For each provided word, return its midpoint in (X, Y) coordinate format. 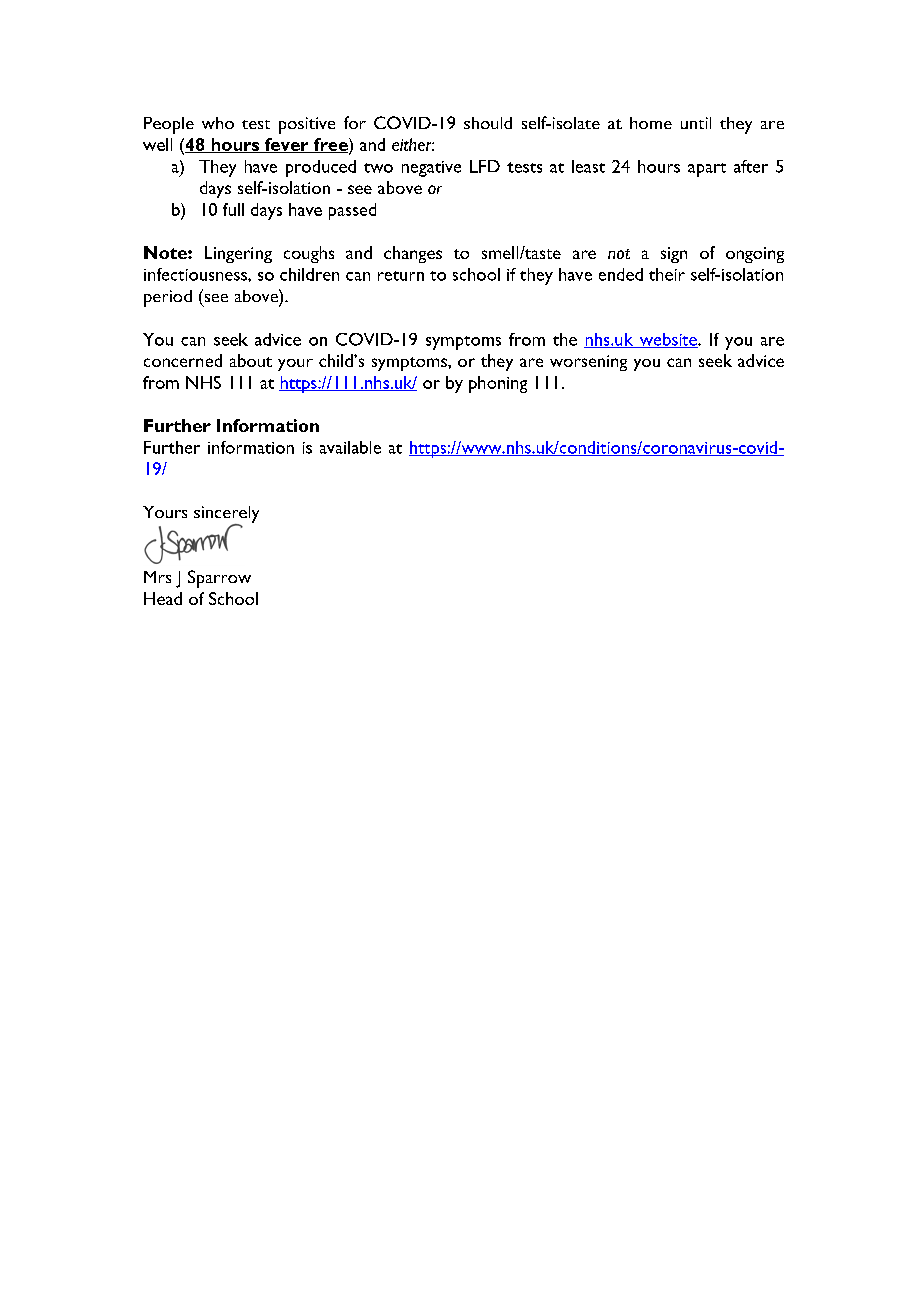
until (696, 123)
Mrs (157, 577)
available (350, 447)
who (218, 123)
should (488, 123)
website (668, 340)
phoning (498, 384)
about (251, 360)
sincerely (226, 515)
